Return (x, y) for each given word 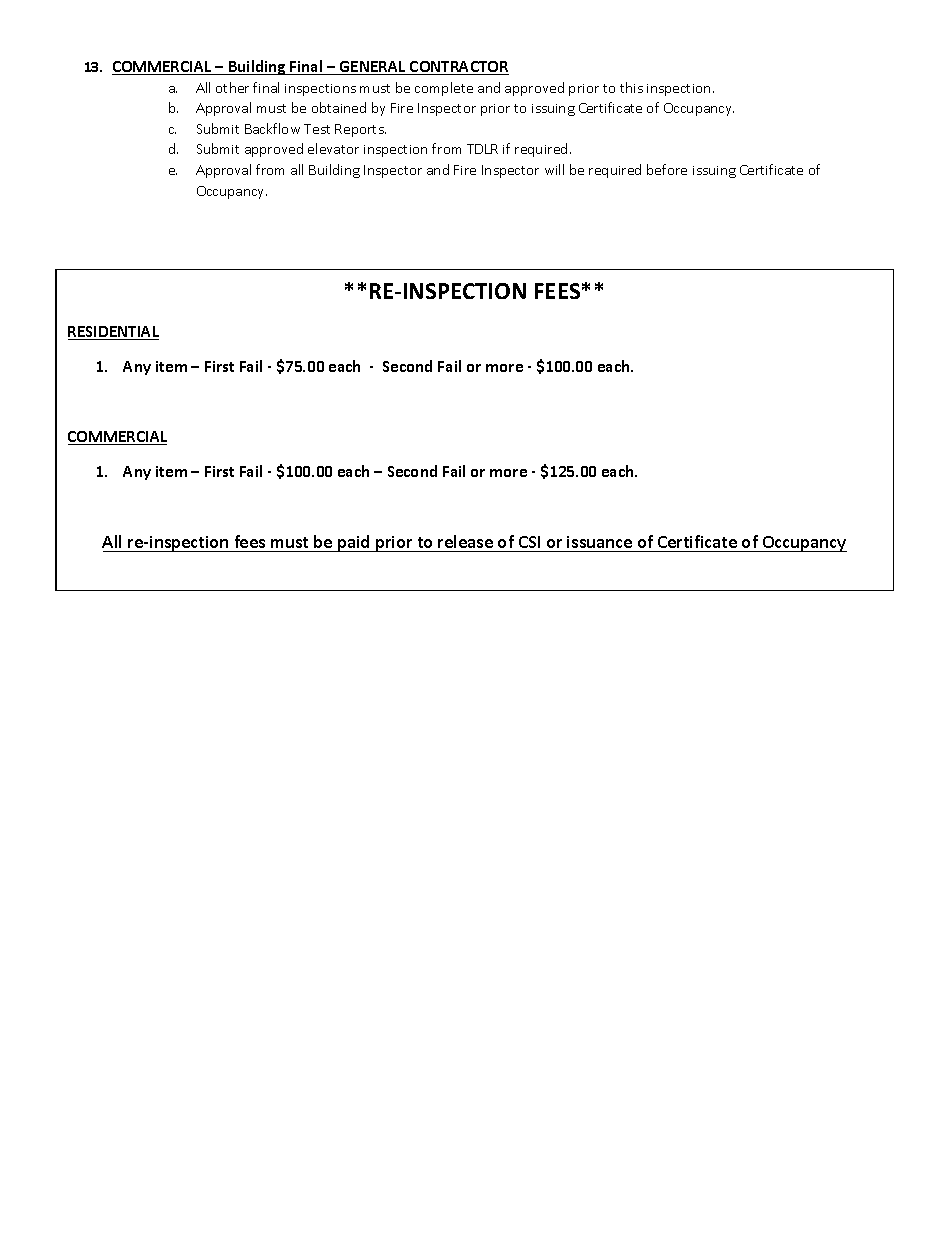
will (554, 169)
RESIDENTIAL (113, 333)
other (232, 87)
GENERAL (373, 68)
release (466, 543)
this (631, 87)
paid (354, 543)
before (667, 169)
